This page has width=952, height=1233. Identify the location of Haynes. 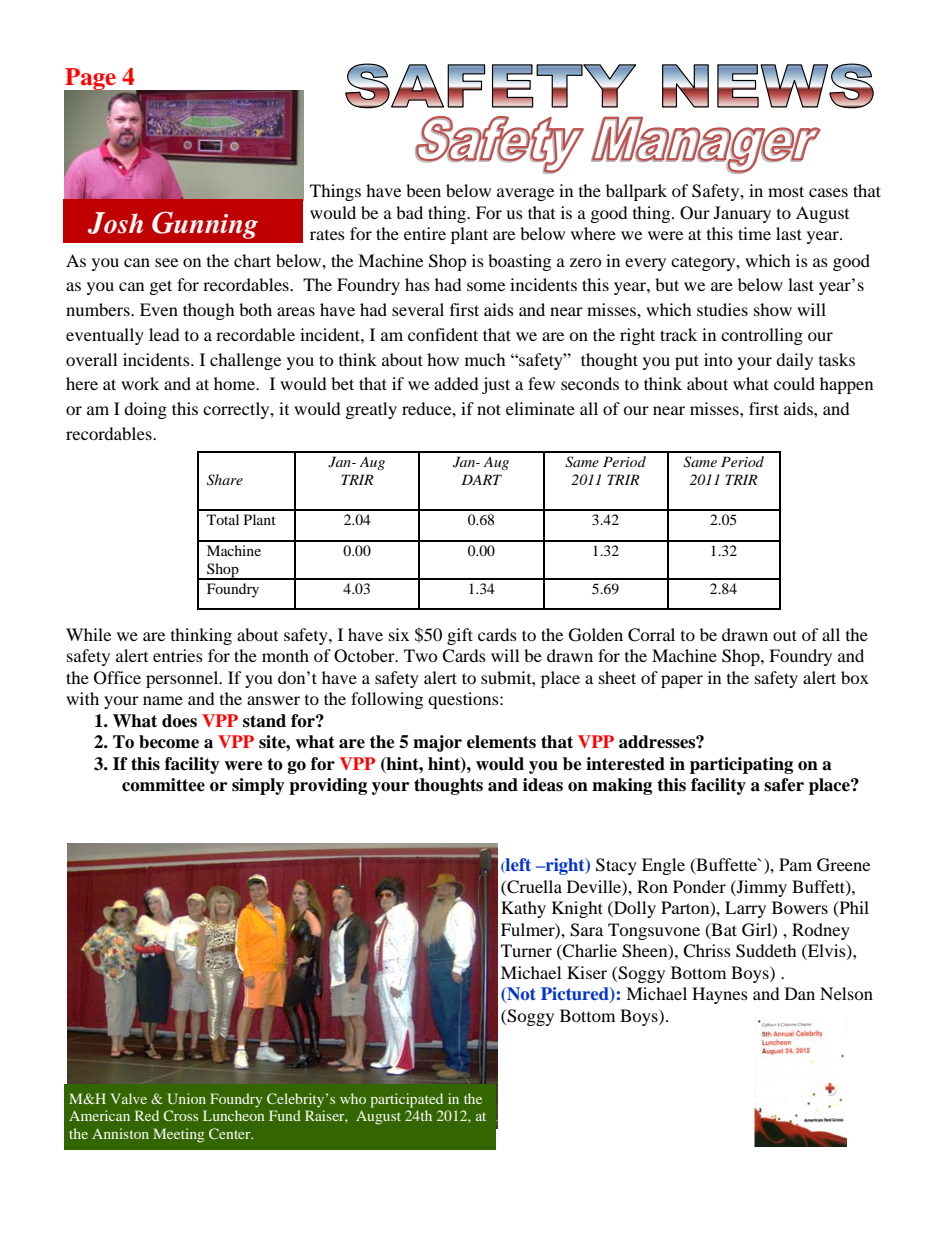
(720, 995).
